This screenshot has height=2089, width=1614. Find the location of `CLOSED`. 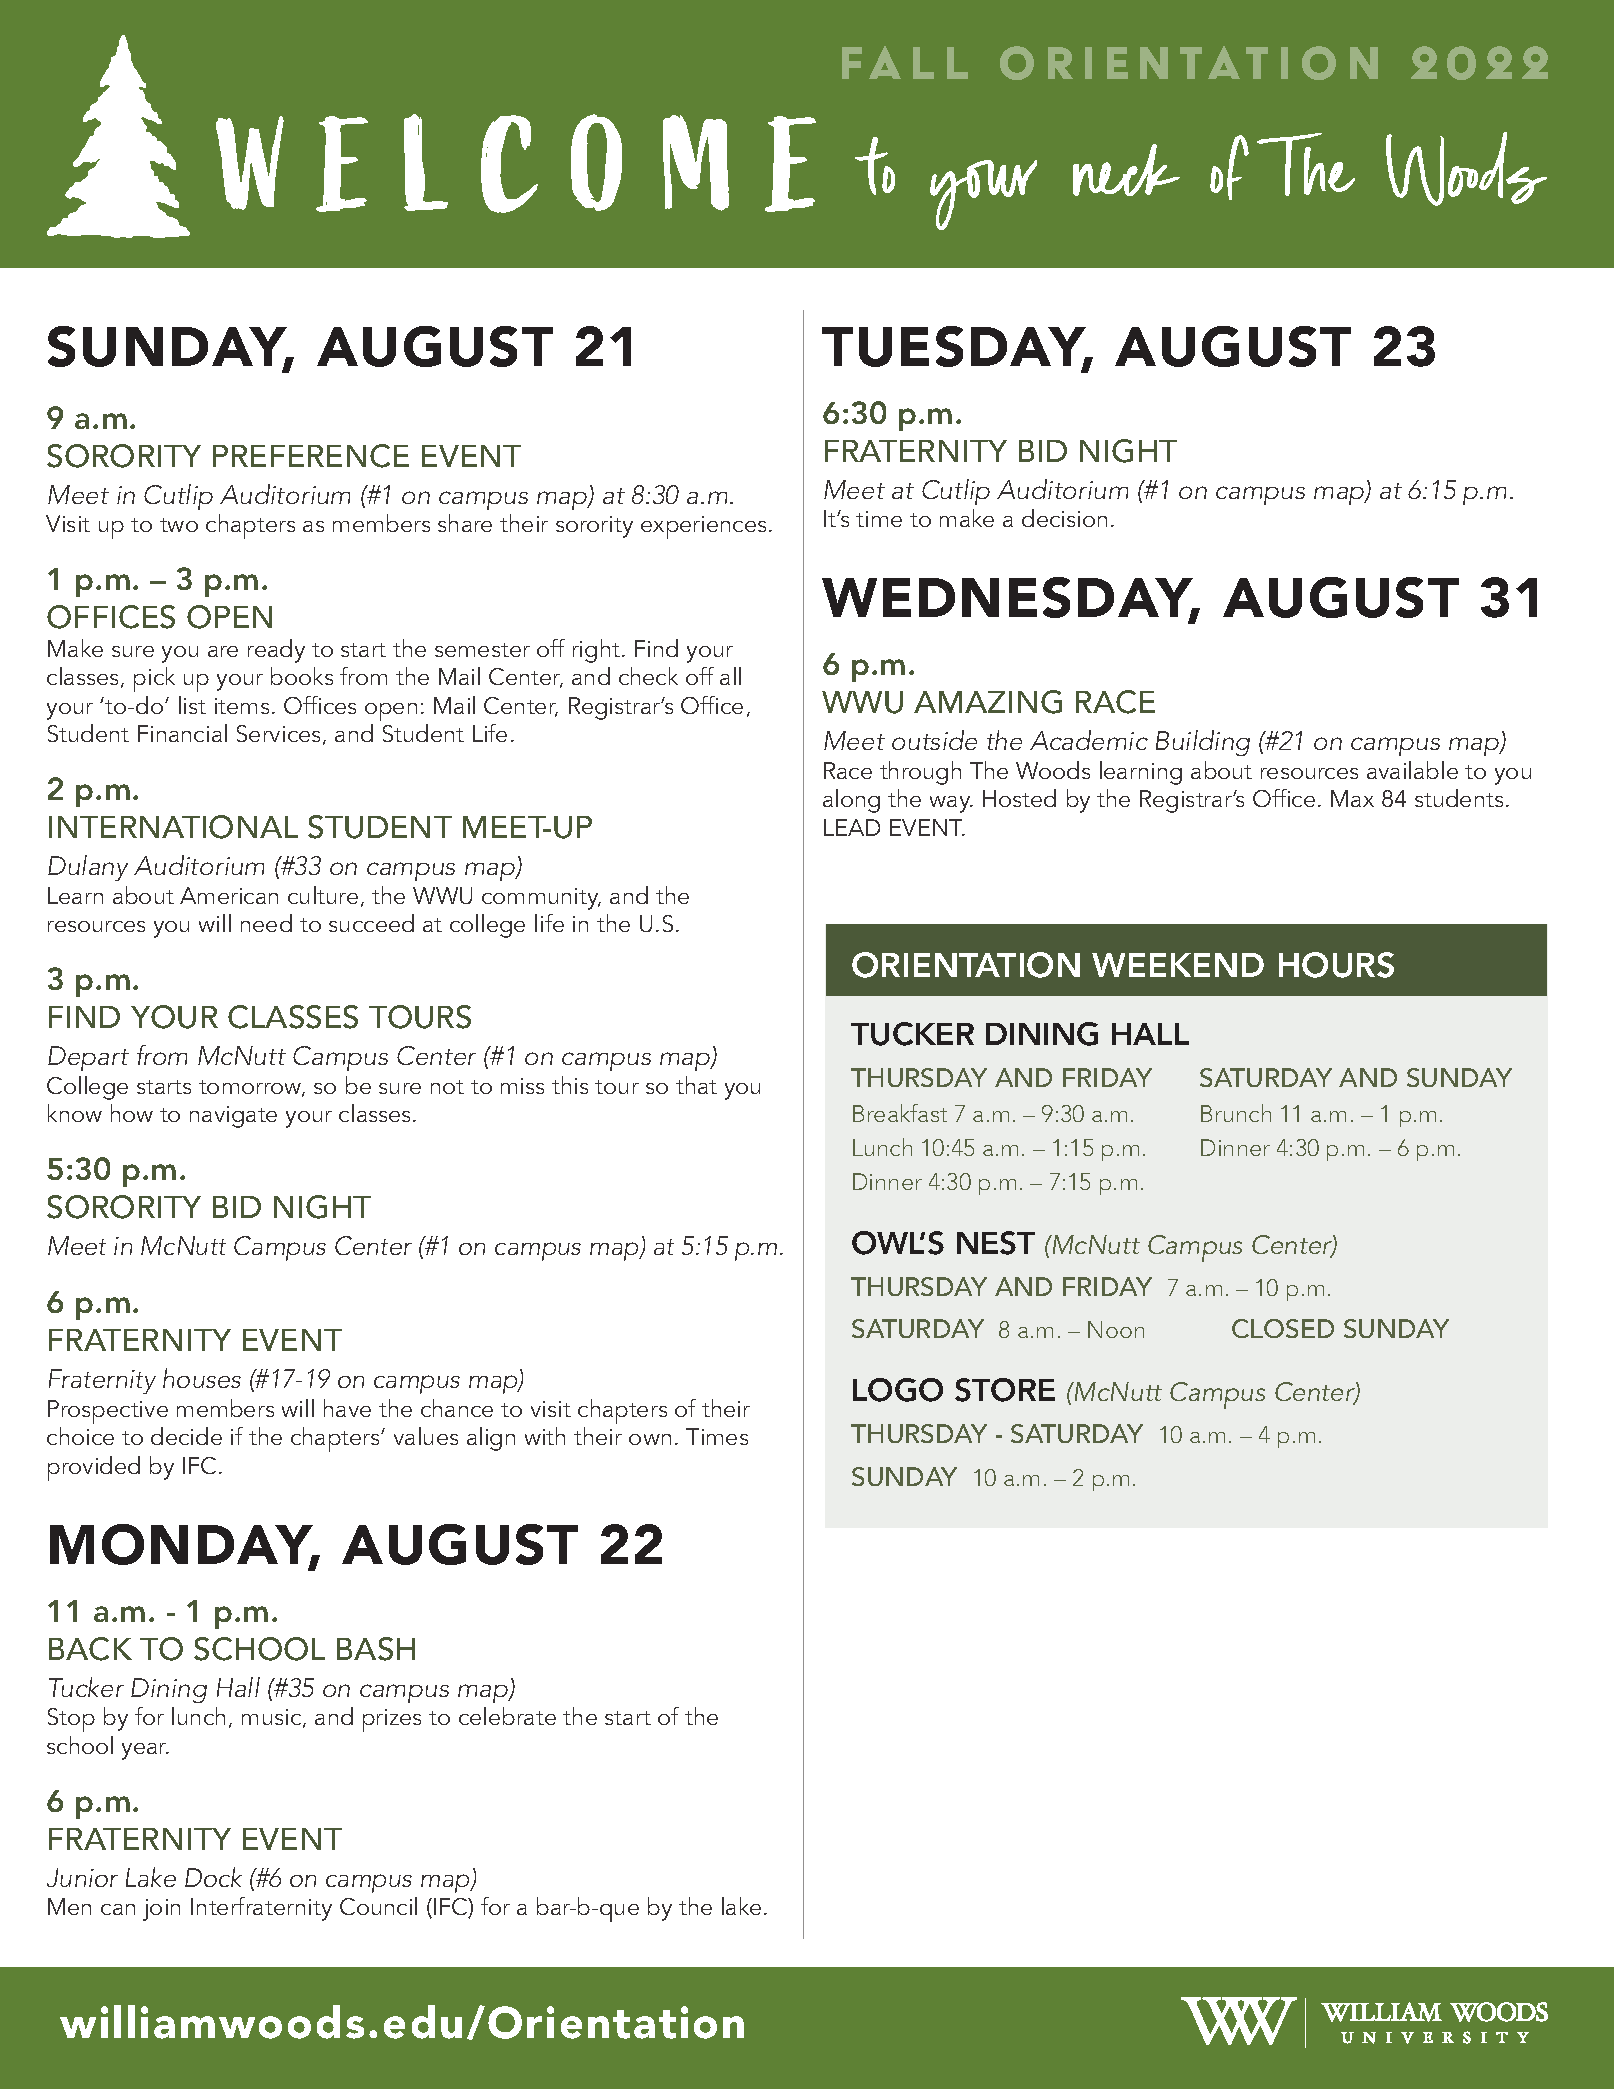

CLOSED is located at coordinates (1283, 1328).
